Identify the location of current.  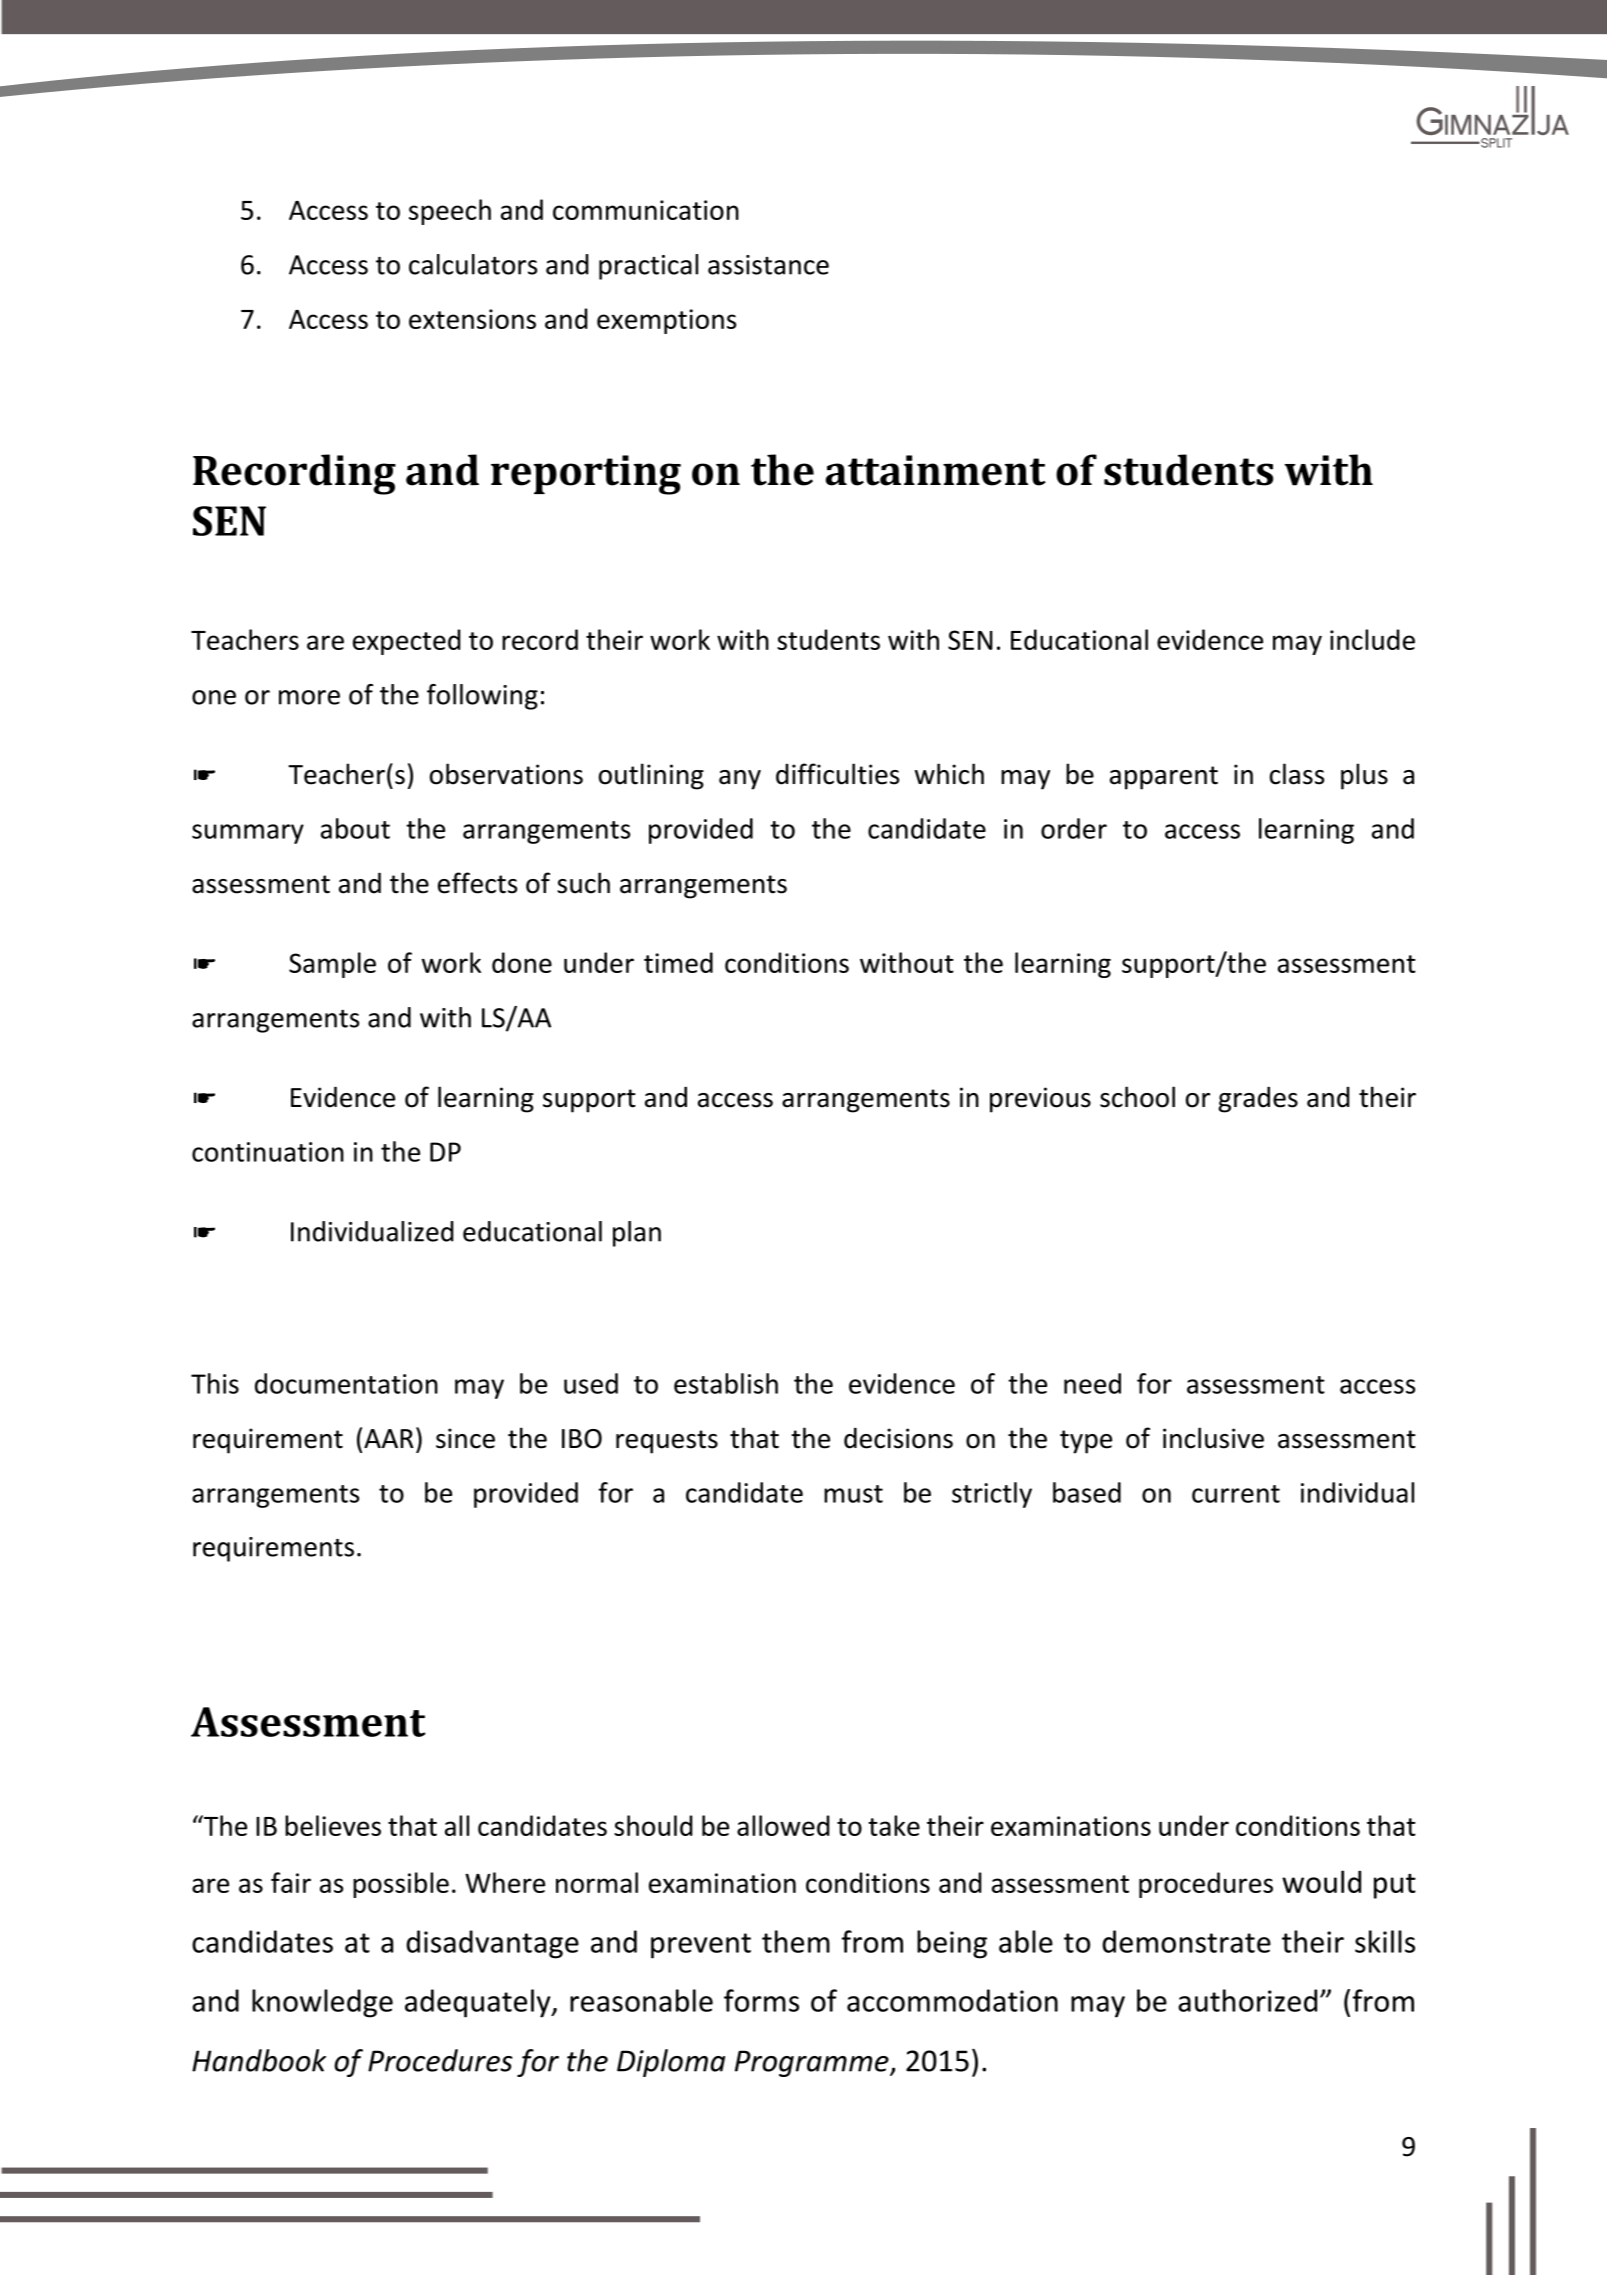
(1236, 1494).
